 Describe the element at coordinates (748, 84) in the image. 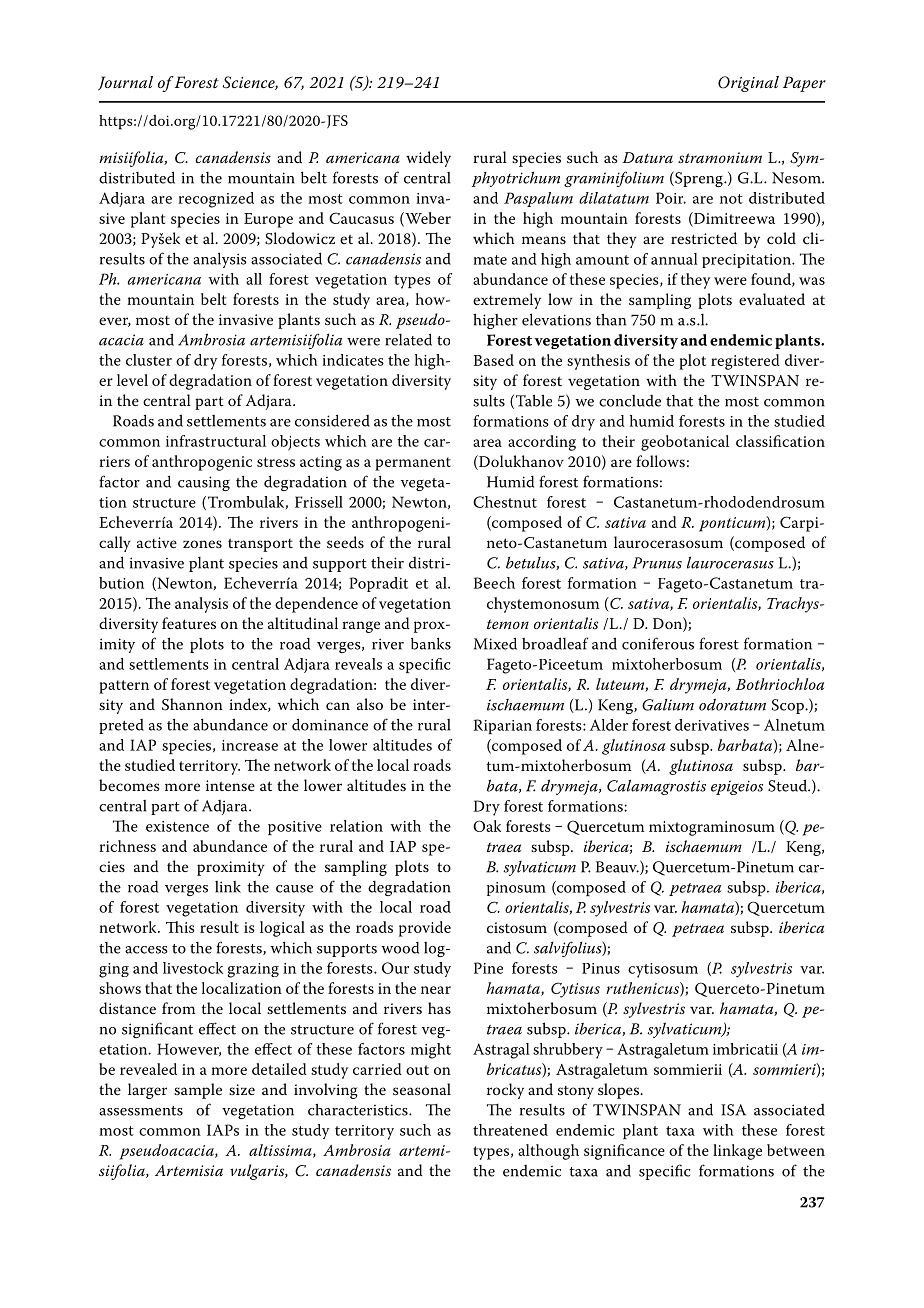

I see `Original` at that location.
